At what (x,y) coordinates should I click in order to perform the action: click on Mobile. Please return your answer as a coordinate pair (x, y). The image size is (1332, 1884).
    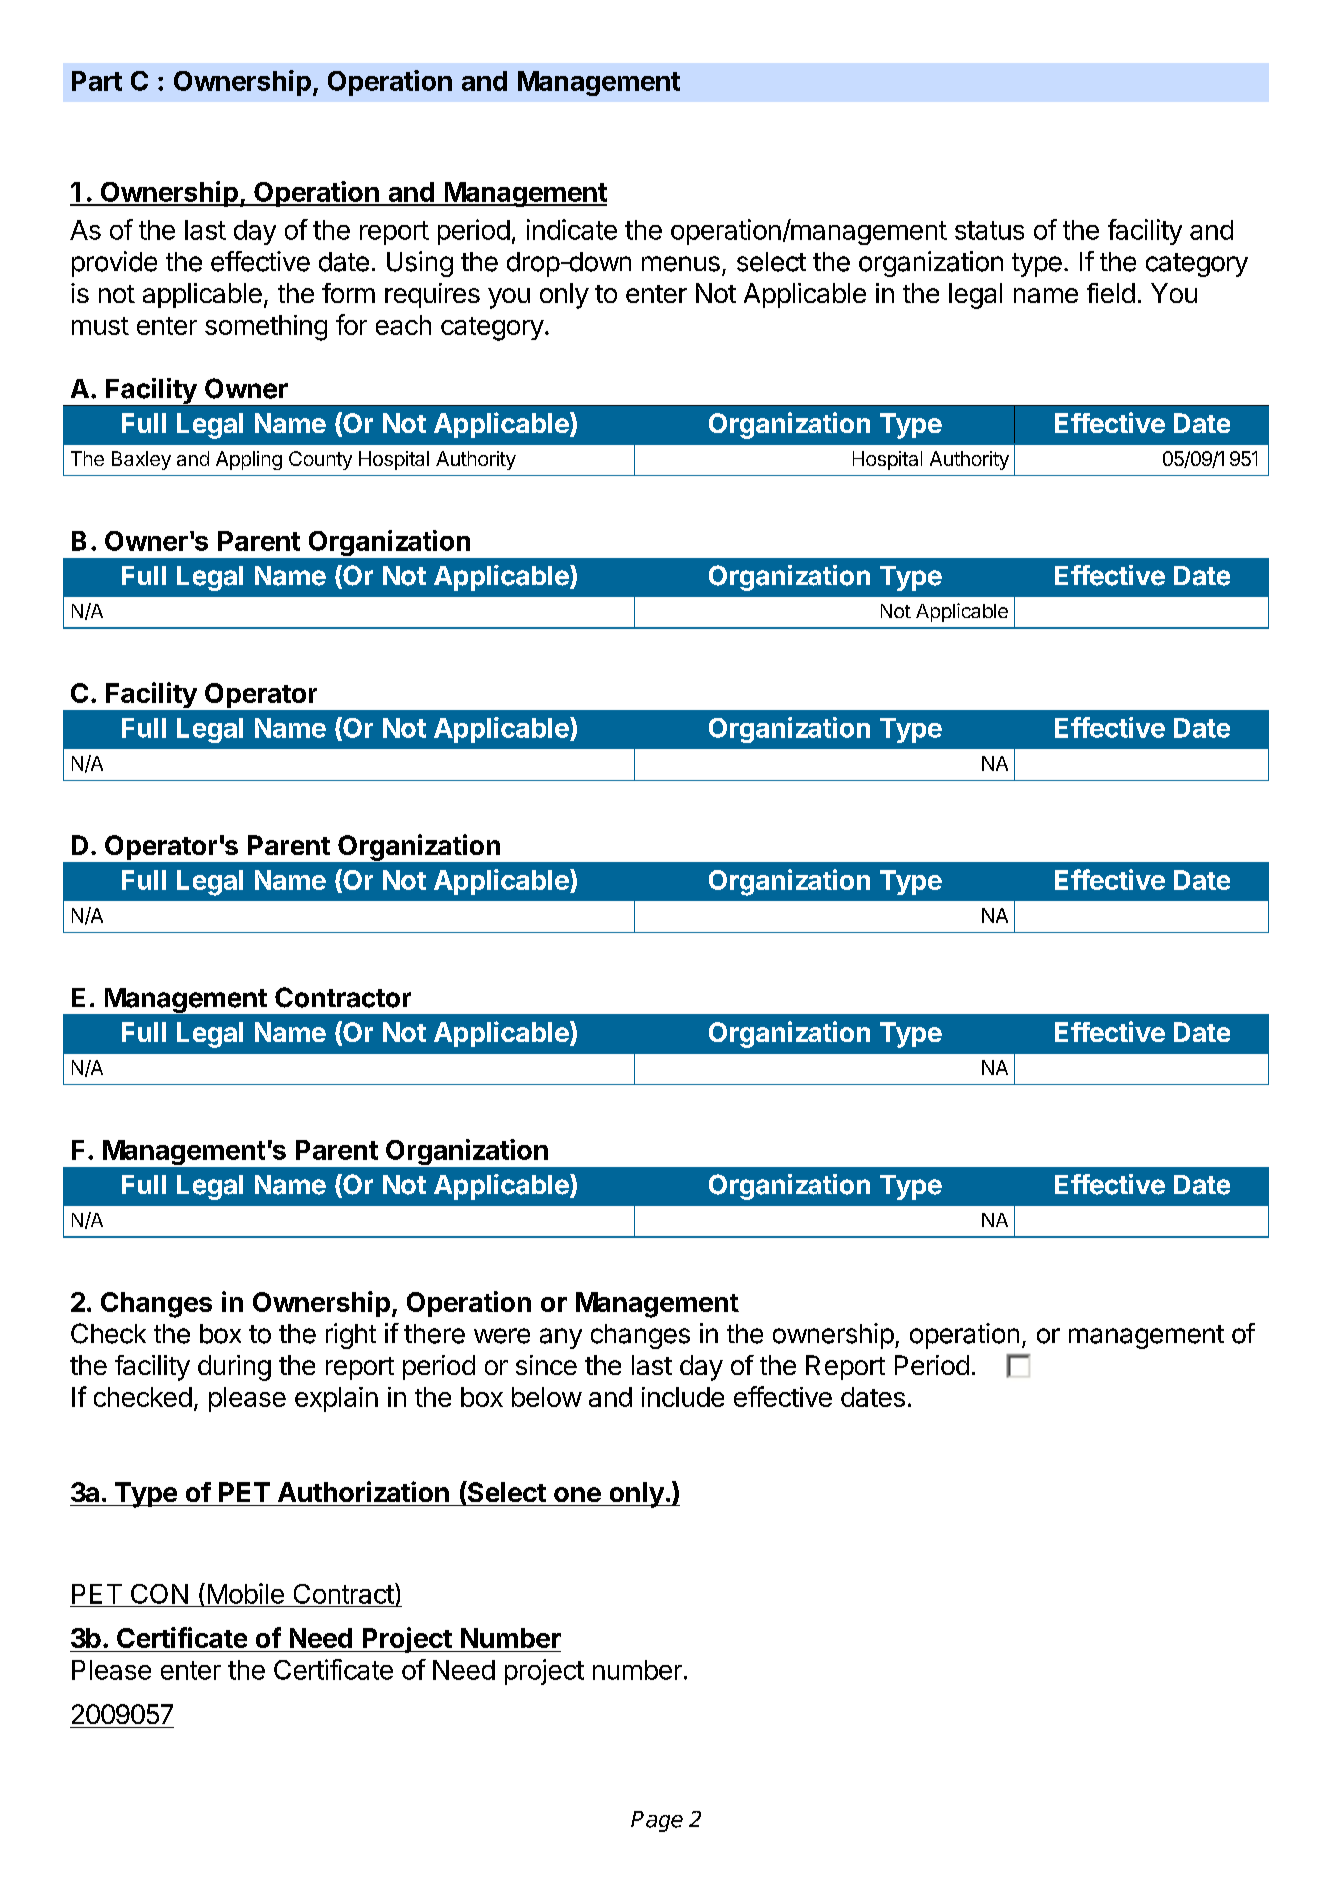
    Looking at the image, I should click on (246, 1593).
